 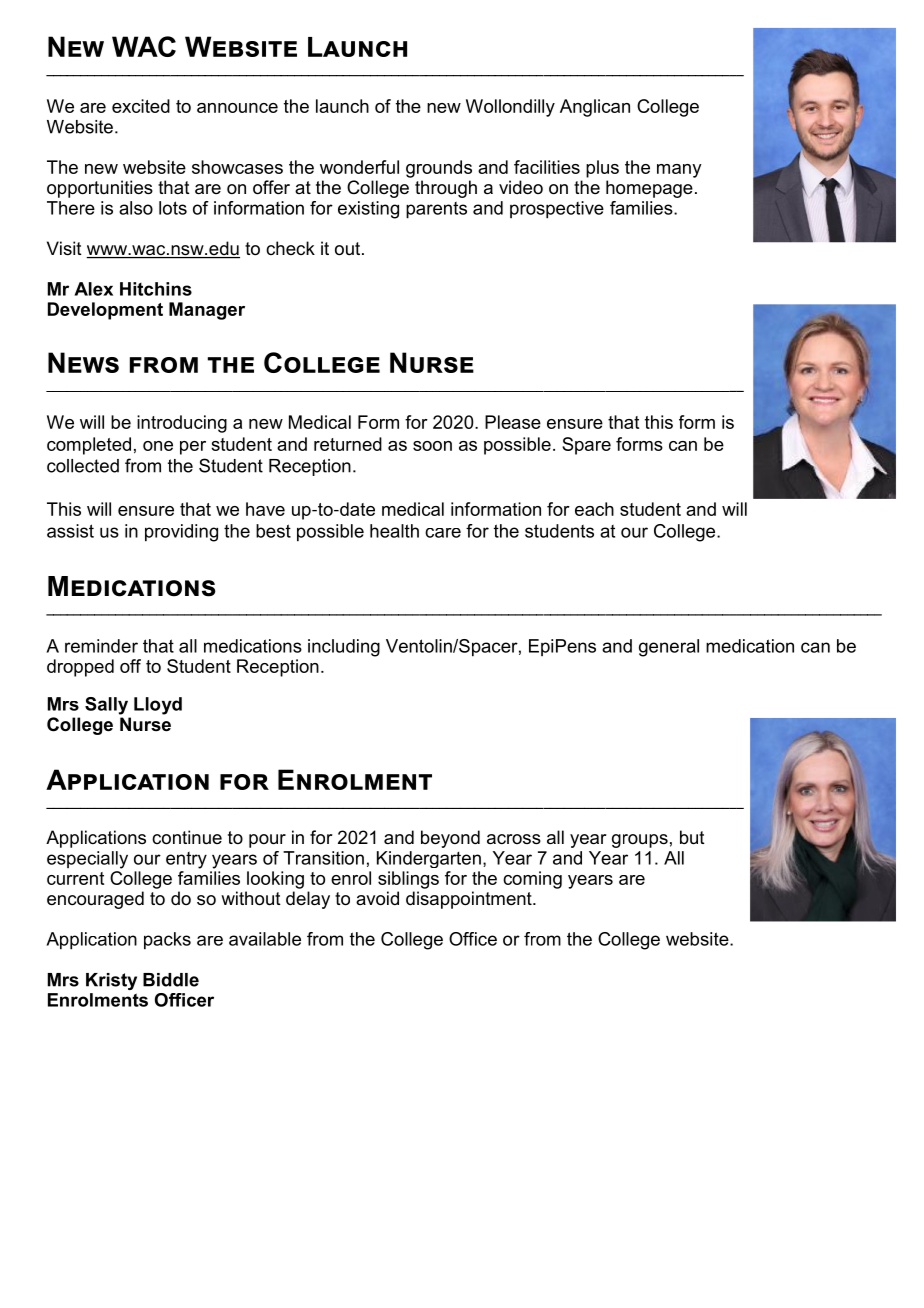 I want to click on providing, so click(x=181, y=533).
